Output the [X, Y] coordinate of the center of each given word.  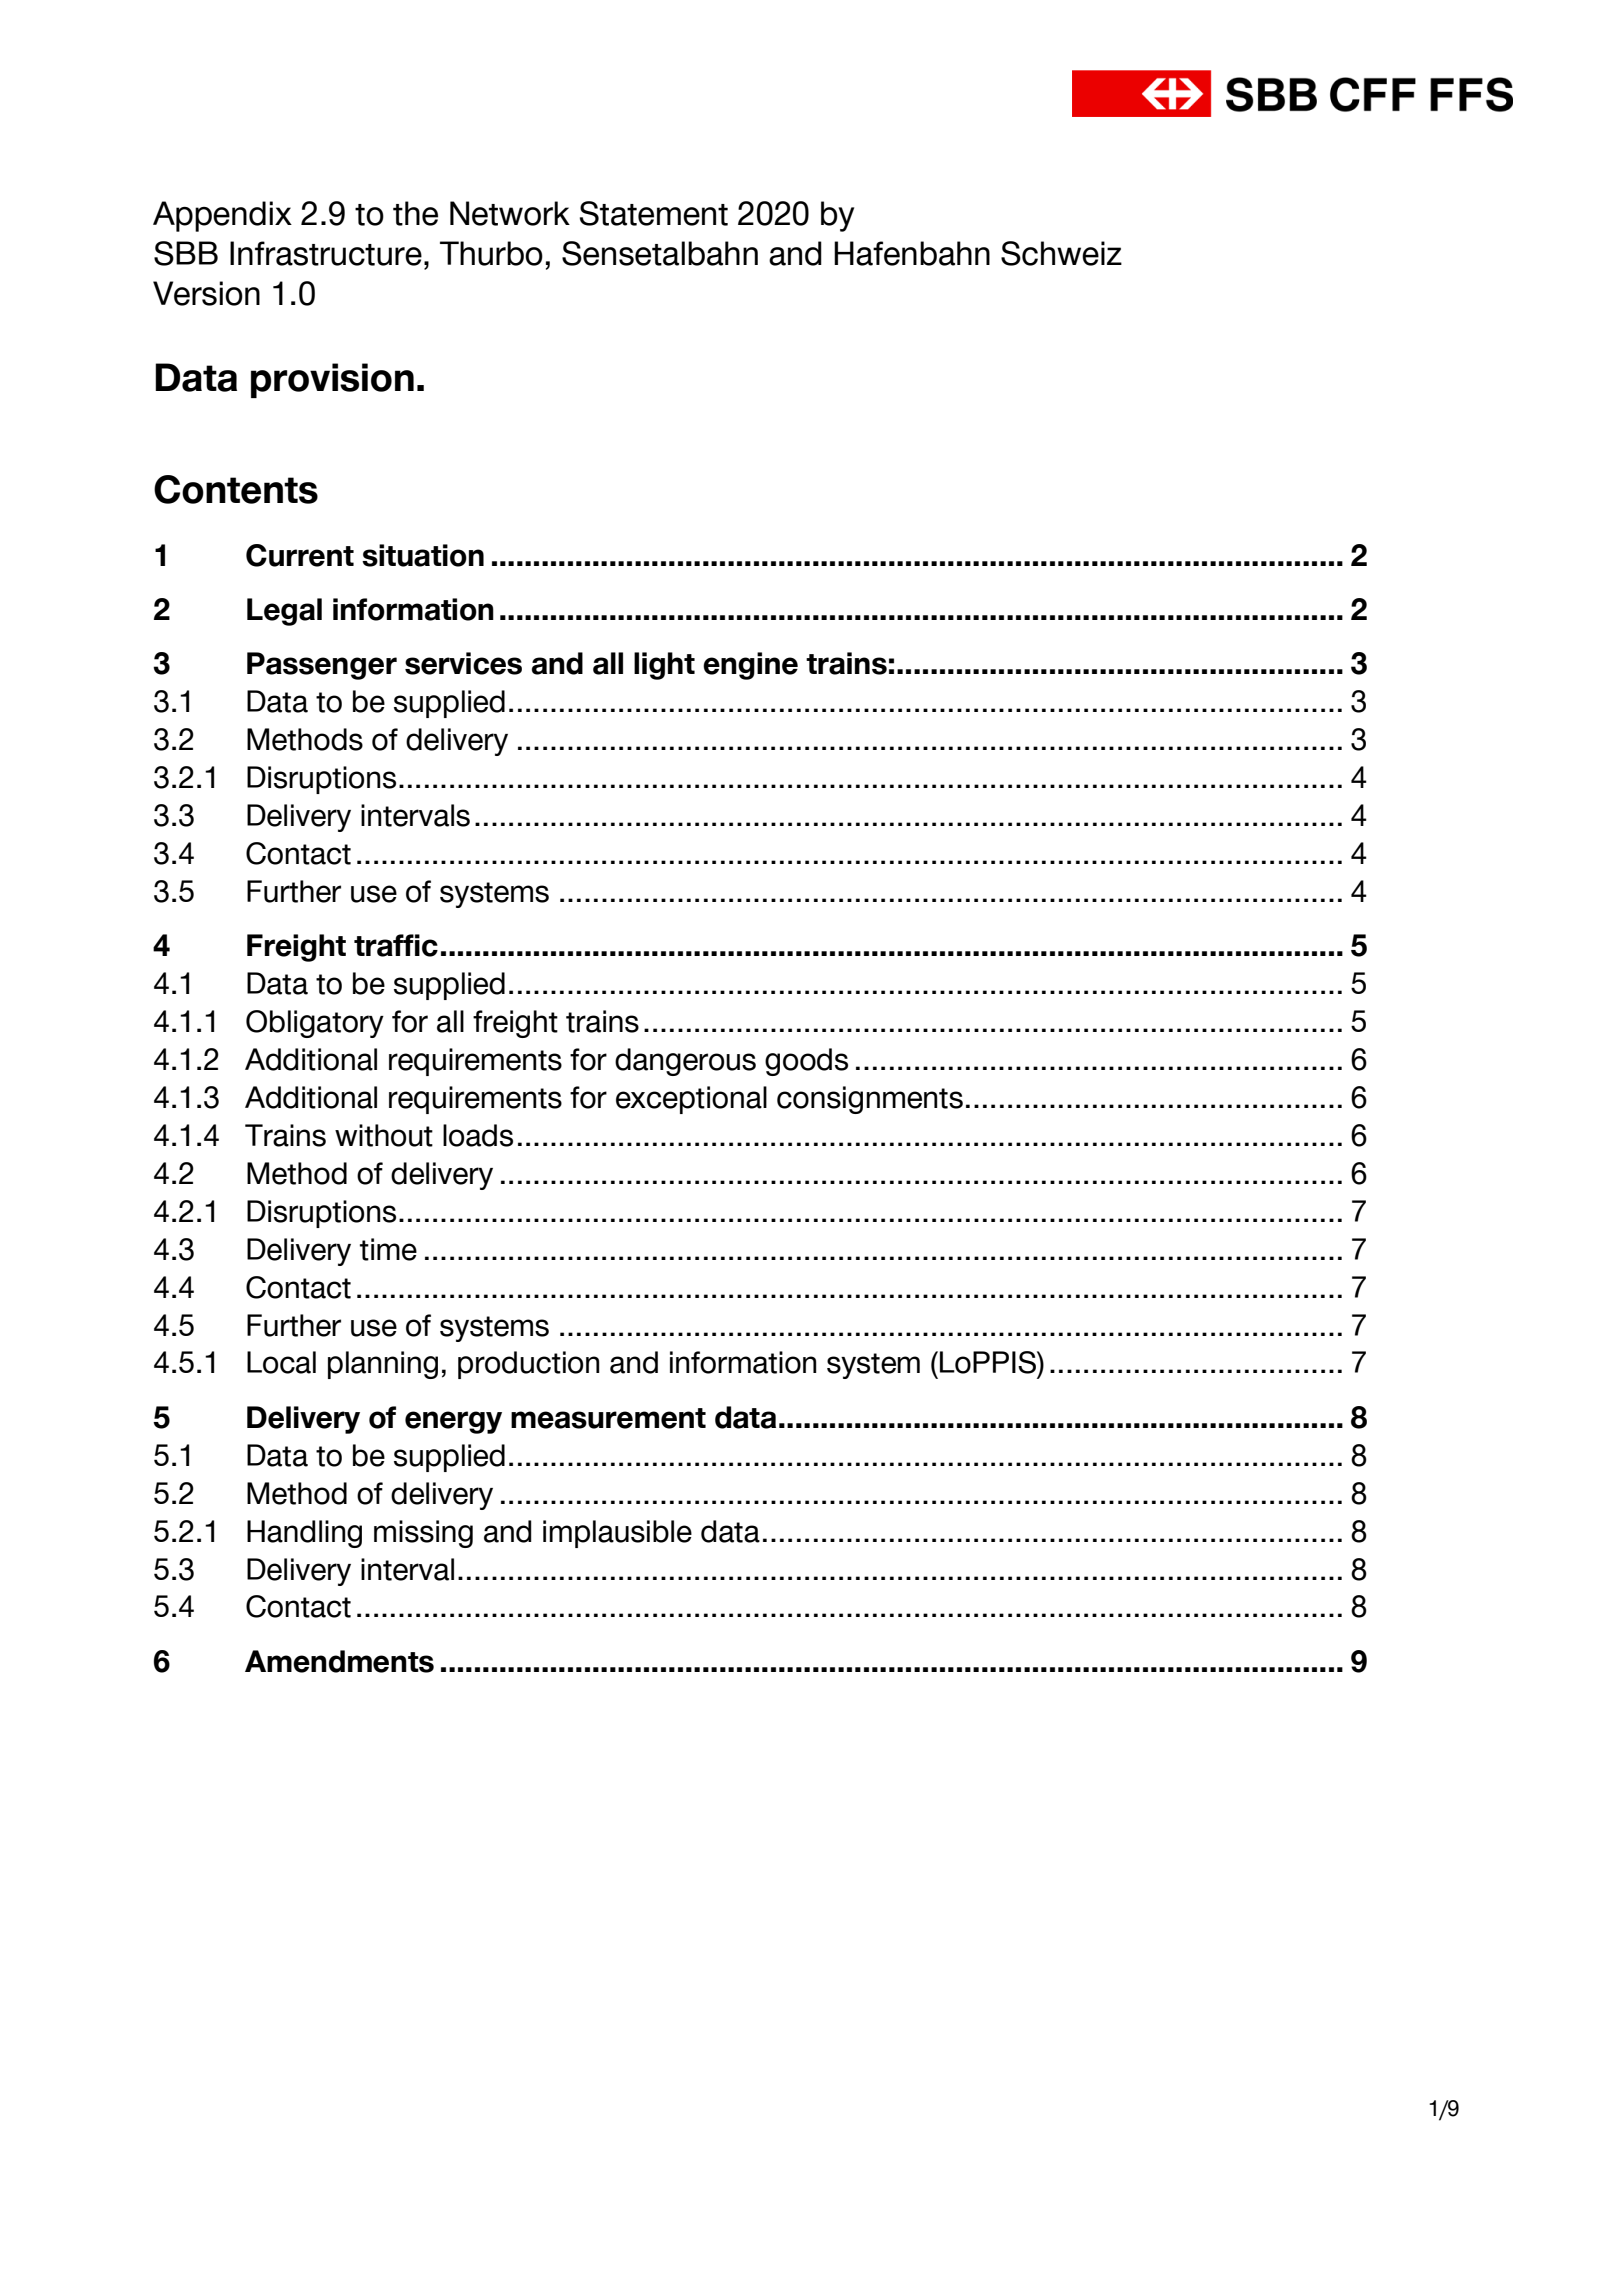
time [388, 1249]
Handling [304, 1534]
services [463, 663]
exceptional [691, 1100]
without [384, 1135]
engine [750, 666]
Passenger [322, 666]
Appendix [222, 216]
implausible [617, 1534]
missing [423, 1534]
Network [510, 213]
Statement [654, 213]
